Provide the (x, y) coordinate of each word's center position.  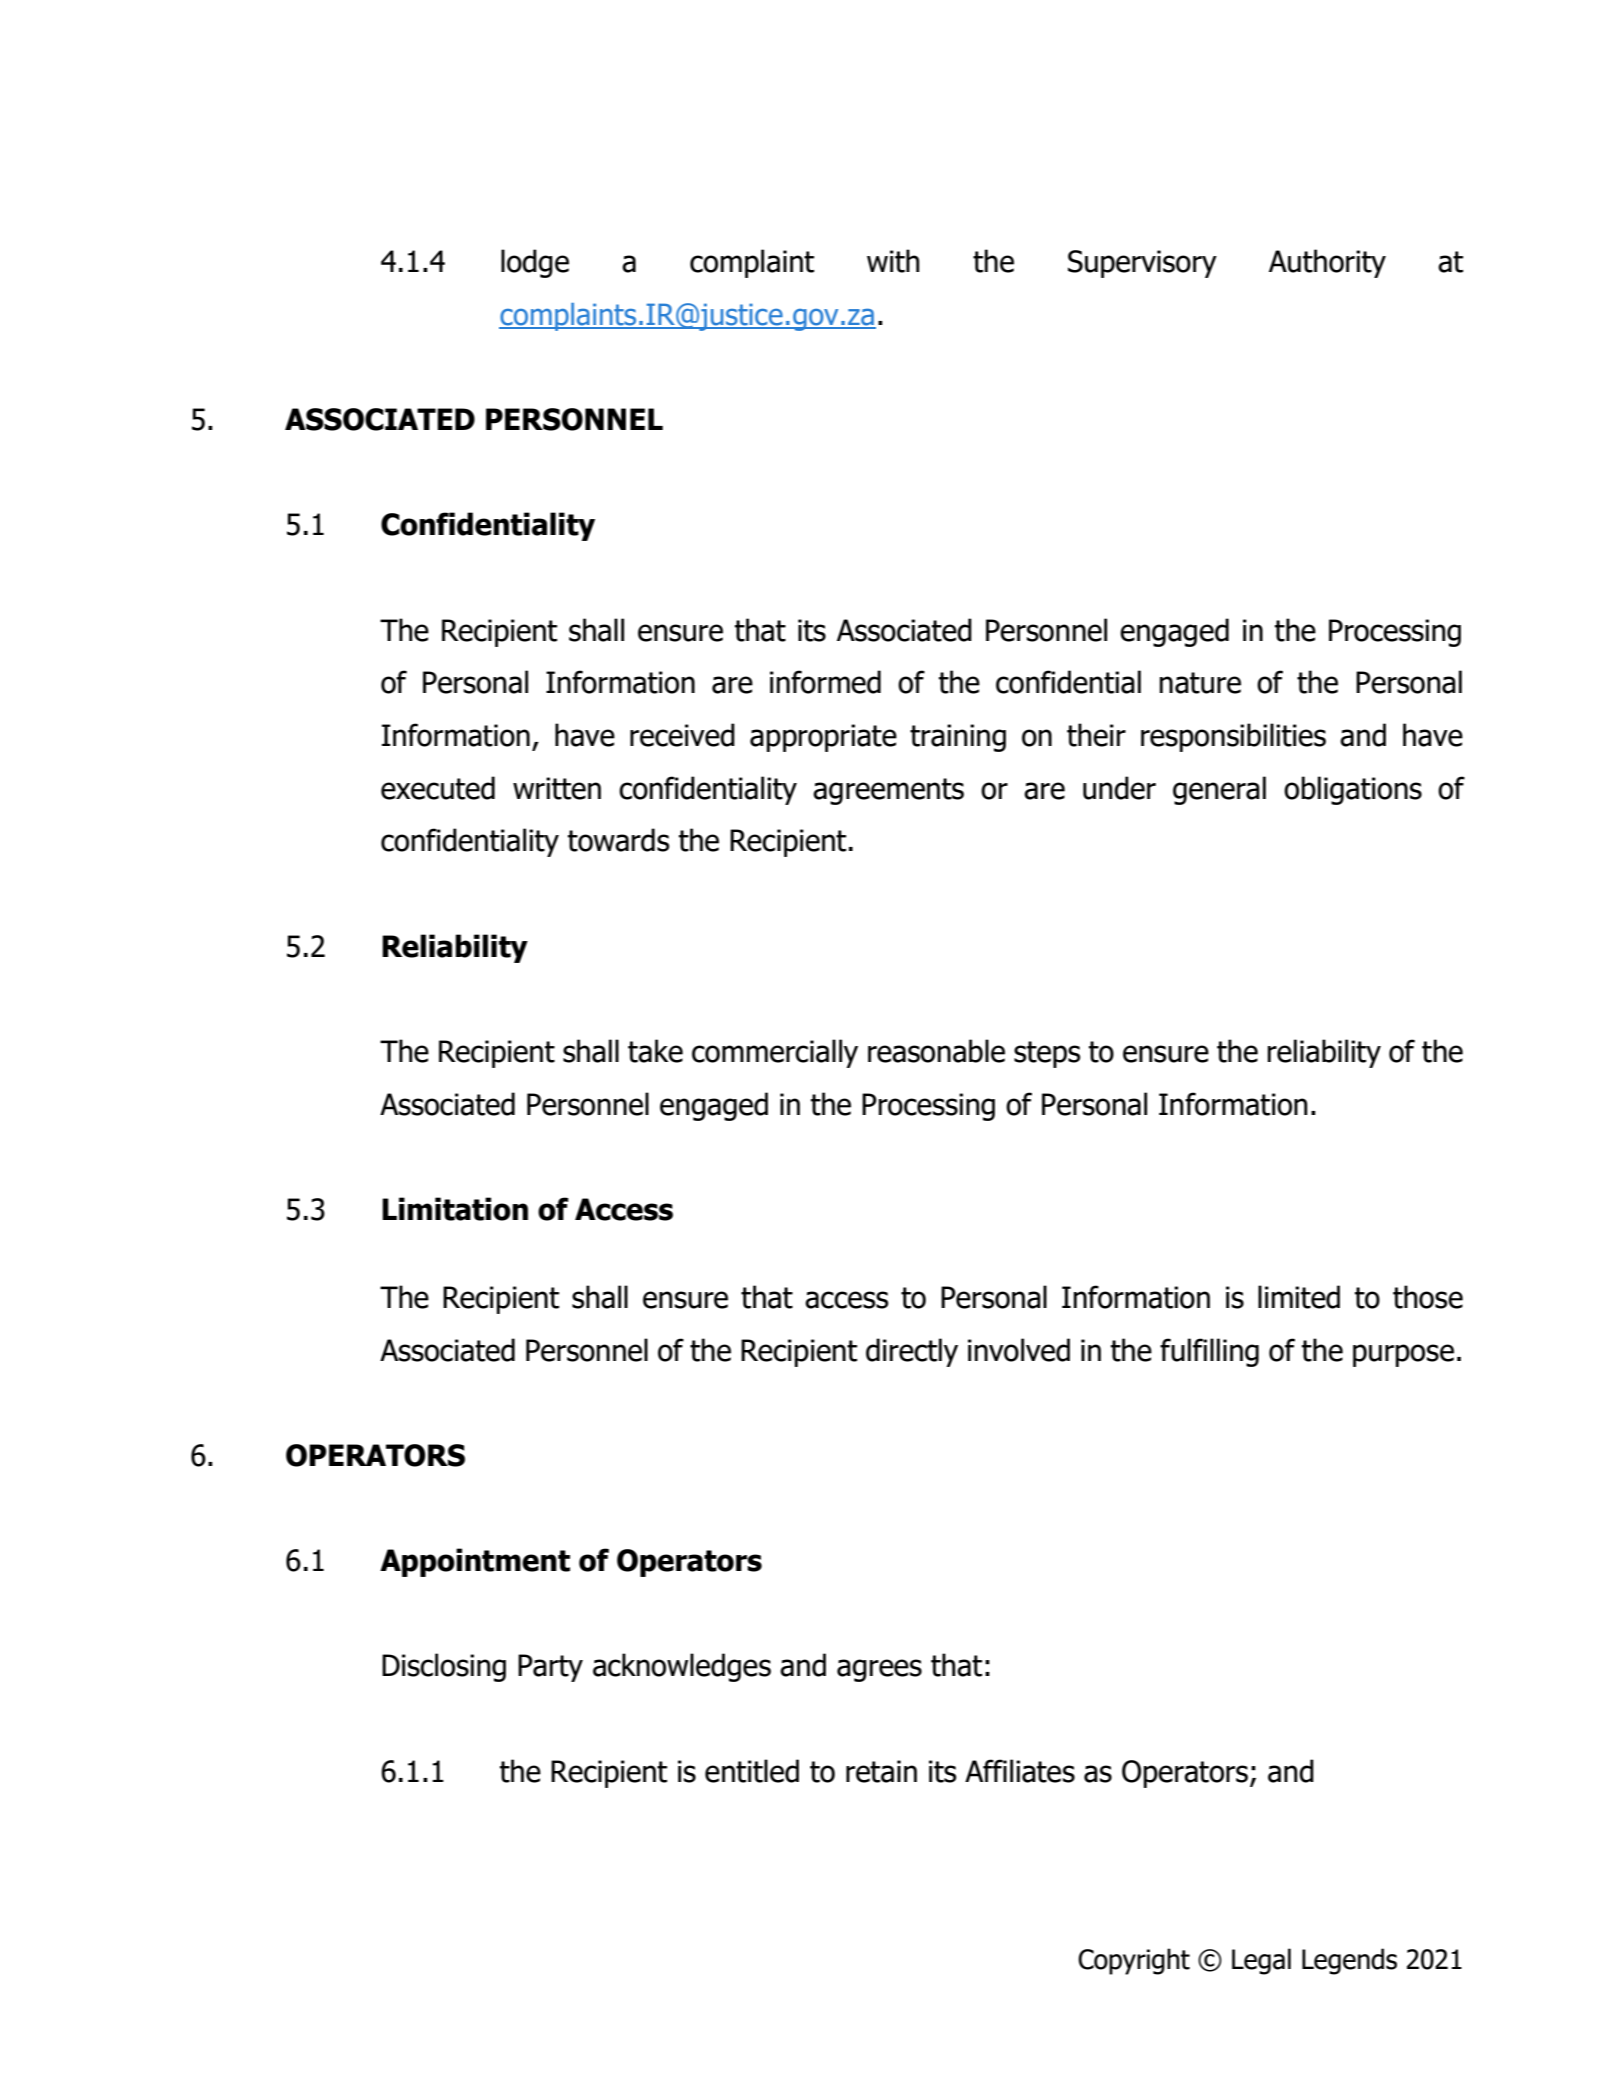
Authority (1327, 263)
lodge (535, 263)
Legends (1349, 1961)
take (655, 1051)
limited (1299, 1297)
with (893, 261)
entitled (752, 1771)
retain (881, 1771)
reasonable (936, 1051)
